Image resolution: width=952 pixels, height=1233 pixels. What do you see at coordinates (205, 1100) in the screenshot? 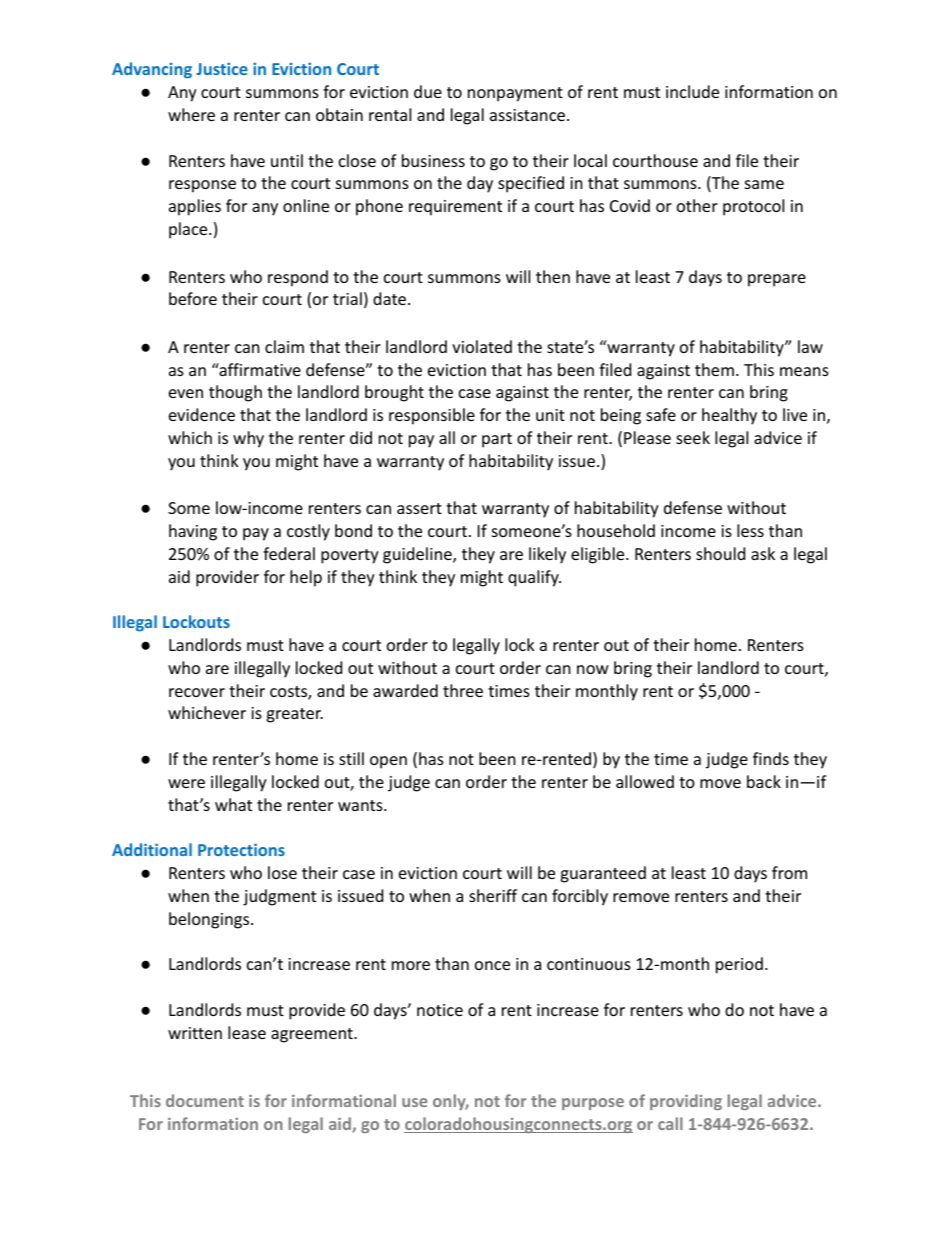
I see `document` at bounding box center [205, 1100].
